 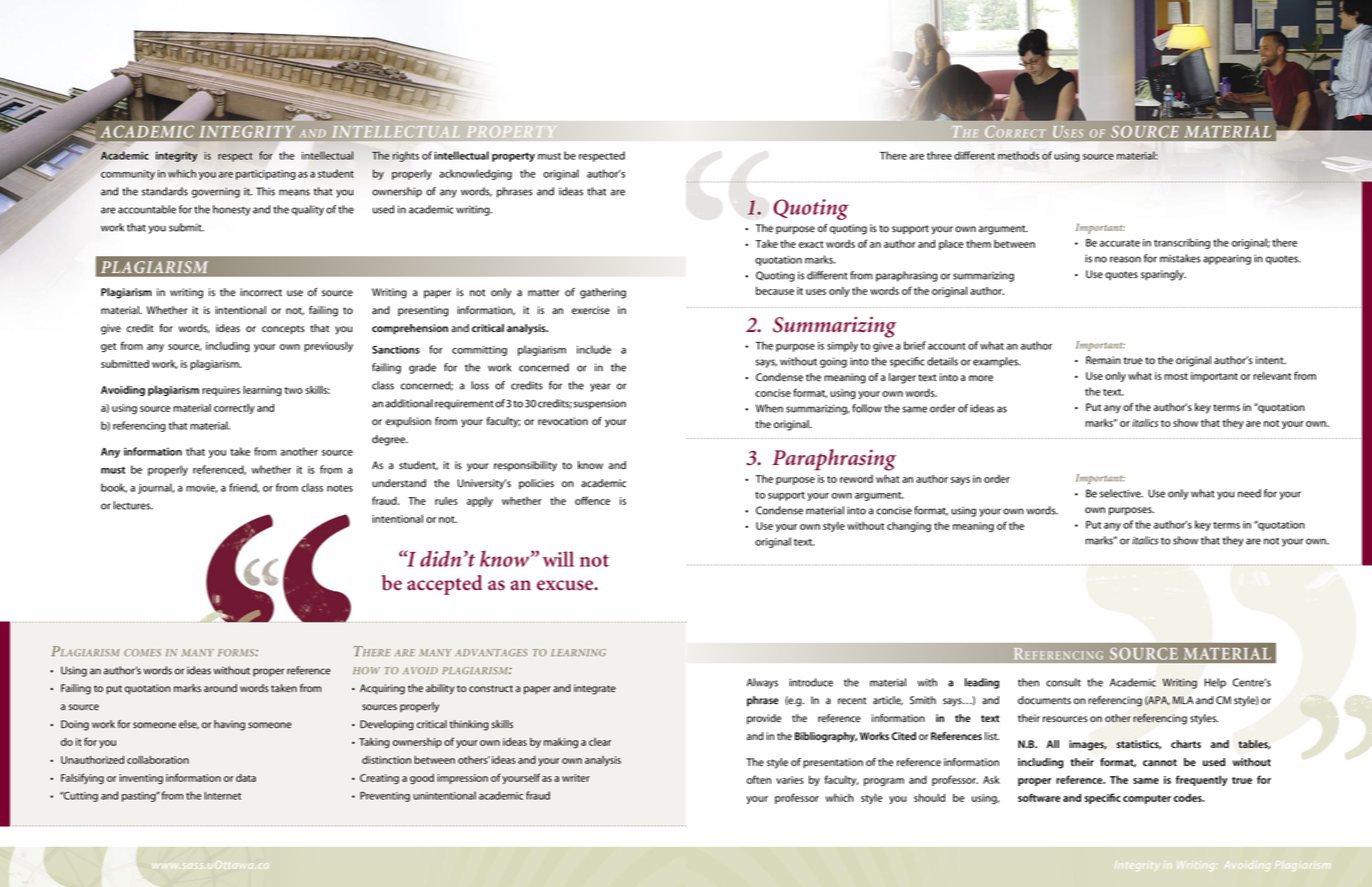 I want to click on three, so click(x=939, y=155).
